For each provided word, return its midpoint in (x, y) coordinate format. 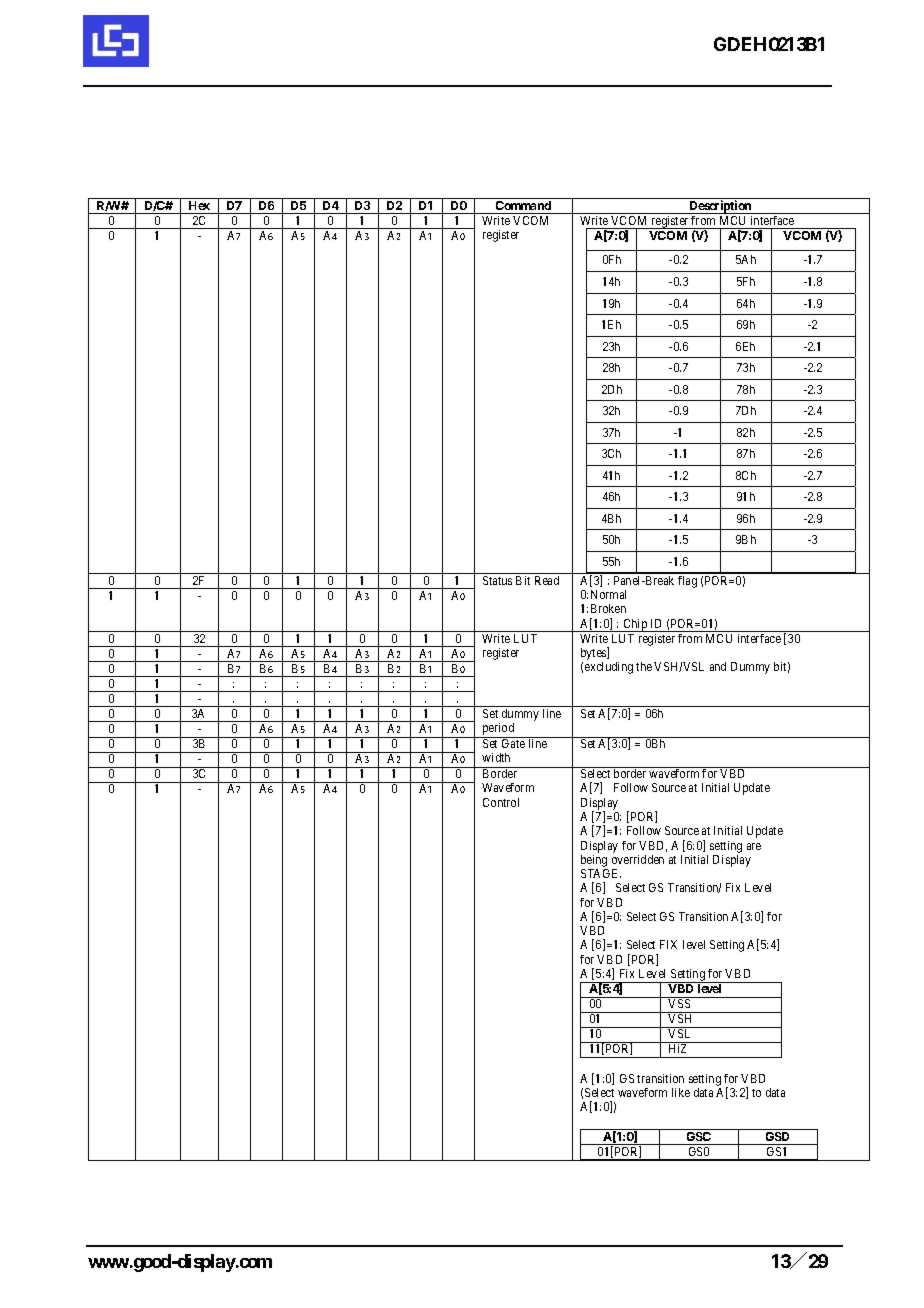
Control (501, 802)
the (644, 666)
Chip (635, 625)
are (754, 846)
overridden (638, 859)
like (681, 1092)
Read (547, 580)
